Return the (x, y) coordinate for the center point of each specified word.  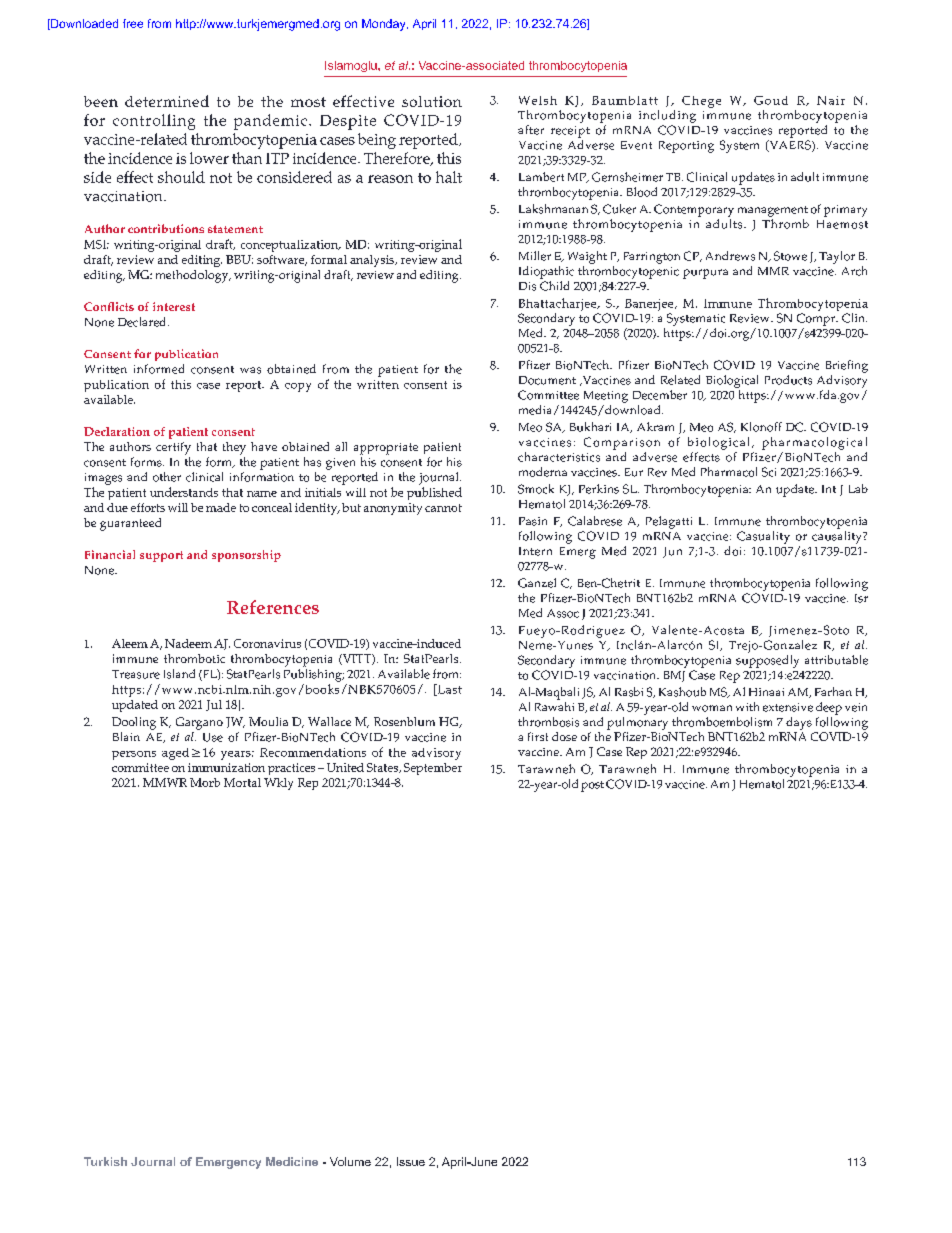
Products (788, 380)
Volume (350, 1161)
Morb (205, 782)
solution (432, 101)
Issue (411, 1161)
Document (547, 380)
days (799, 723)
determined (167, 101)
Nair (831, 100)
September (433, 769)
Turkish (105, 1161)
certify (173, 448)
